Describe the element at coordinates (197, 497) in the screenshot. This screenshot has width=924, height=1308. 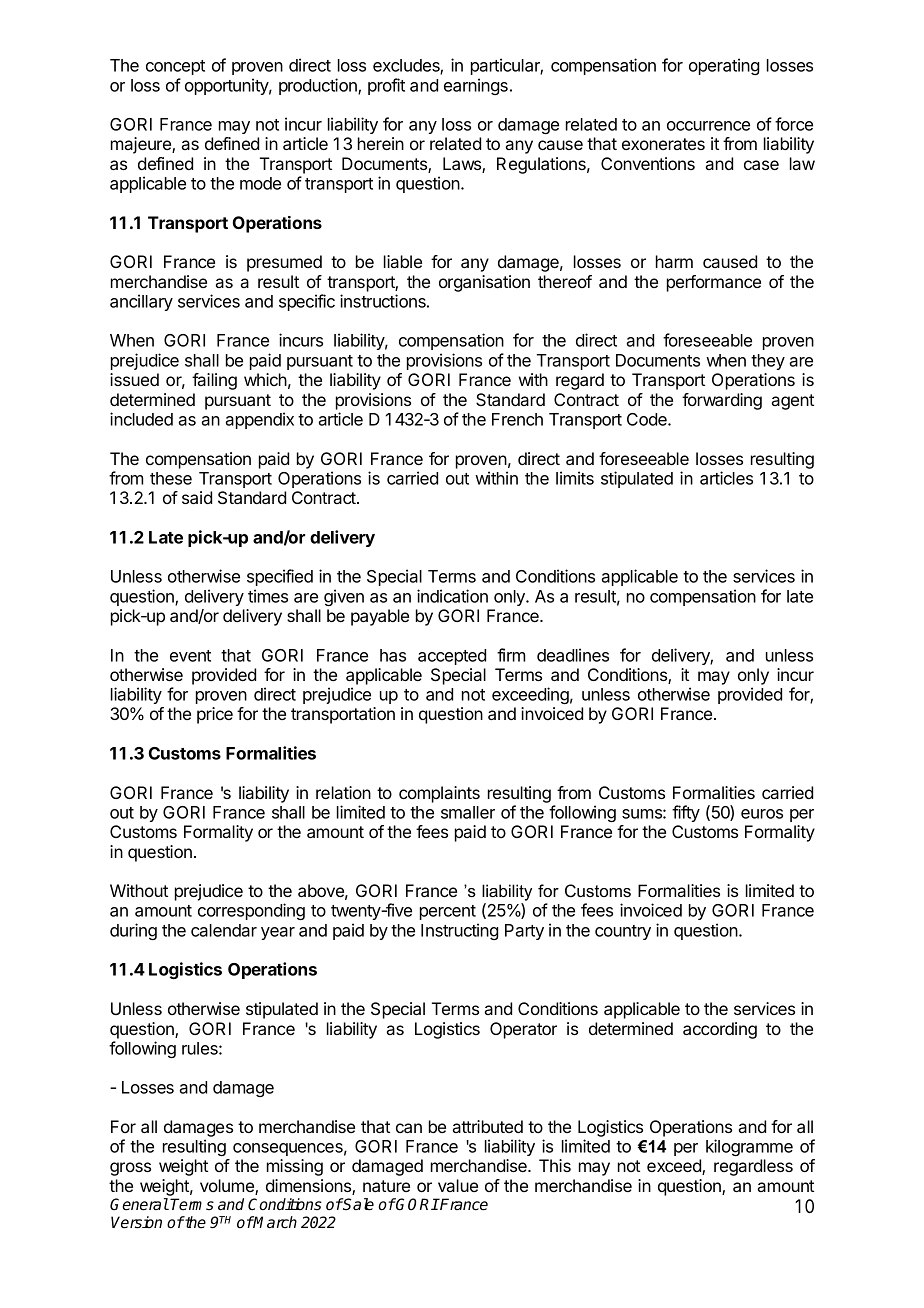
I see `said` at that location.
